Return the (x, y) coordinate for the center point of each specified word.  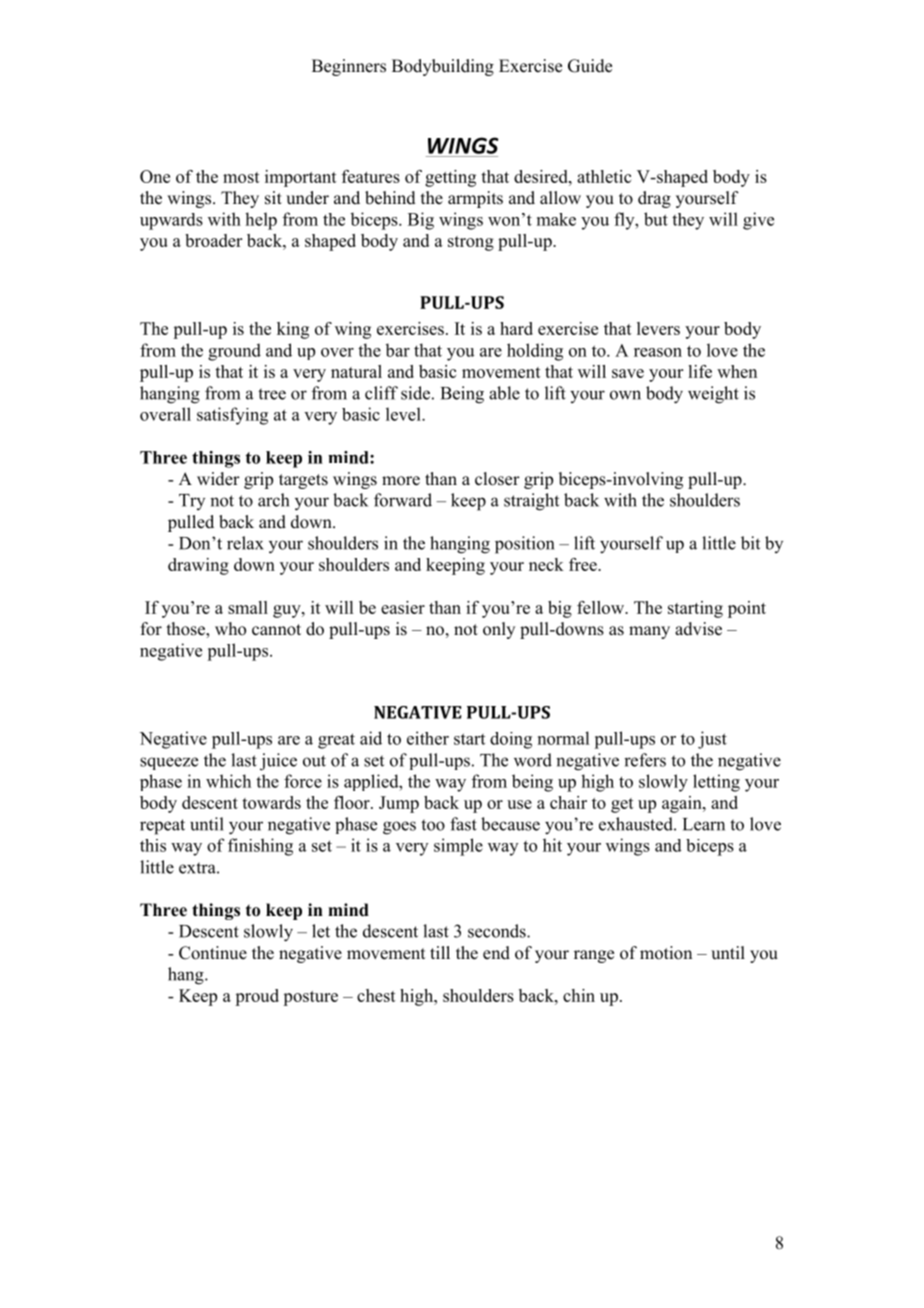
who (230, 629)
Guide (590, 66)
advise (698, 629)
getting (450, 178)
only (499, 630)
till (440, 952)
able (504, 393)
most (241, 177)
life (700, 371)
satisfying (232, 416)
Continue (213, 953)
